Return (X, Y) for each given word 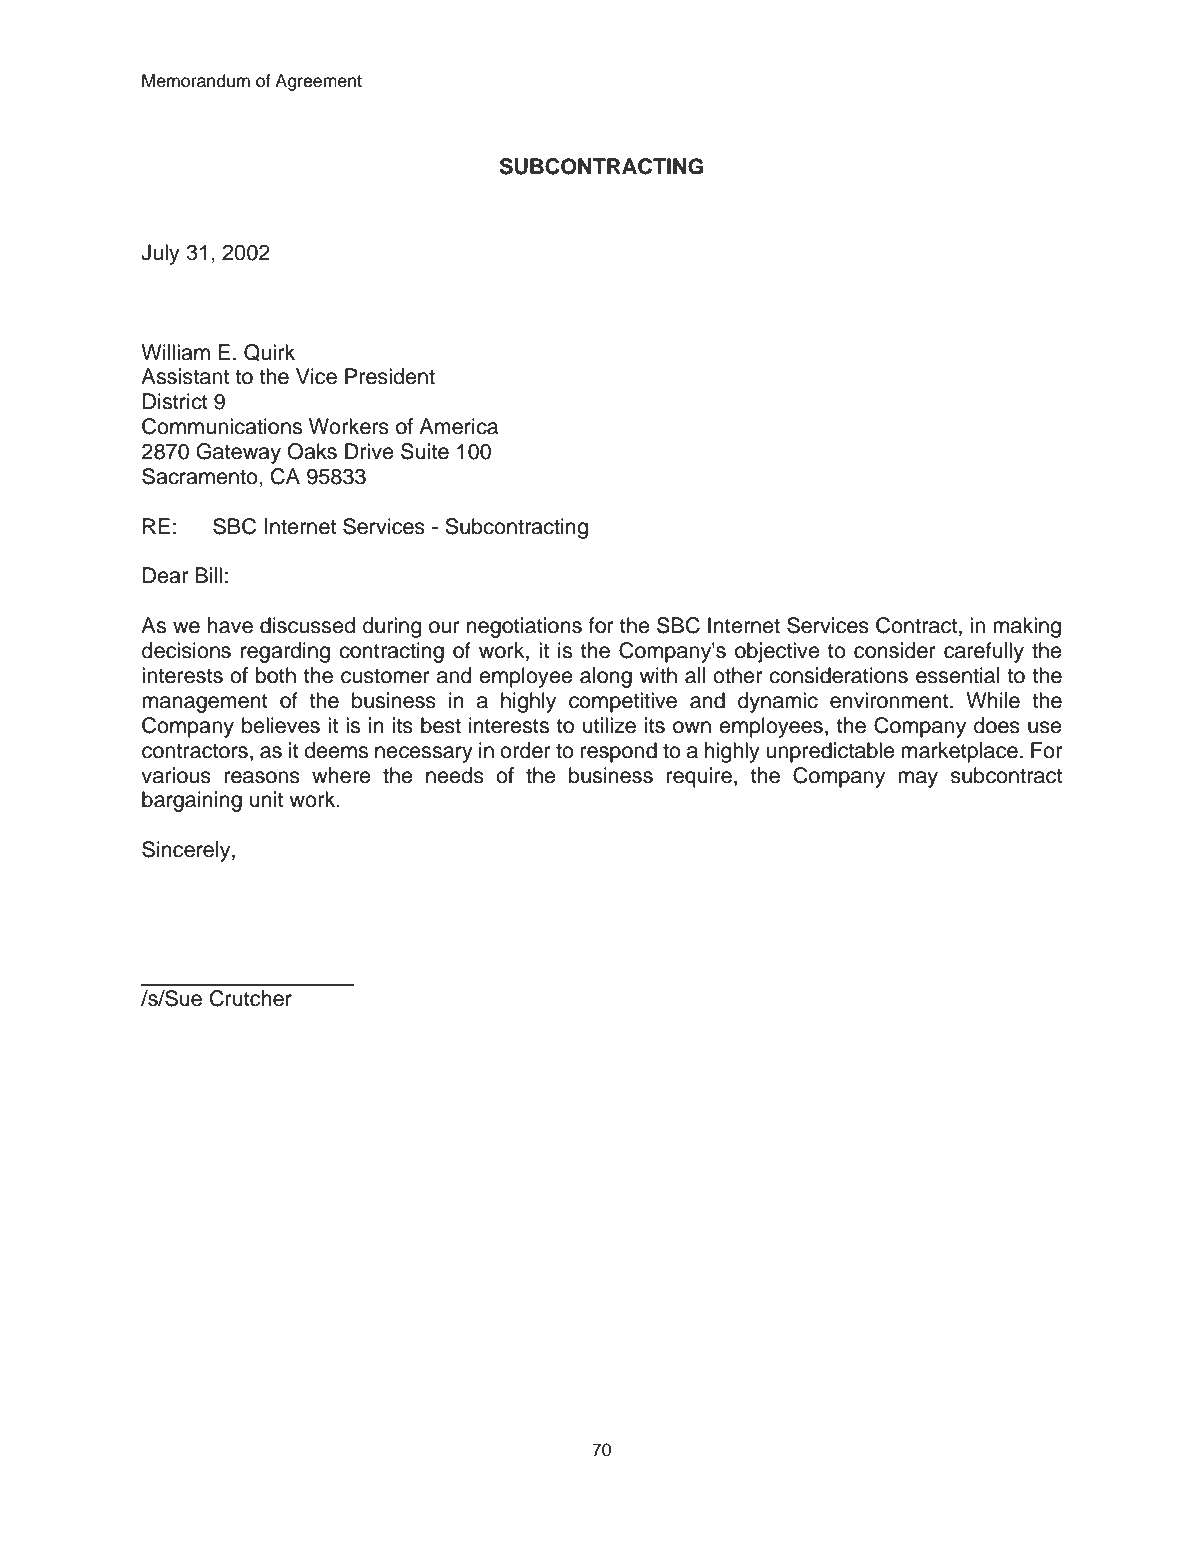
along (606, 677)
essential (957, 675)
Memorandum (196, 81)
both (275, 675)
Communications (222, 426)
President (390, 376)
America (458, 426)
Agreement (318, 82)
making (1027, 627)
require (699, 777)
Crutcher (251, 998)
